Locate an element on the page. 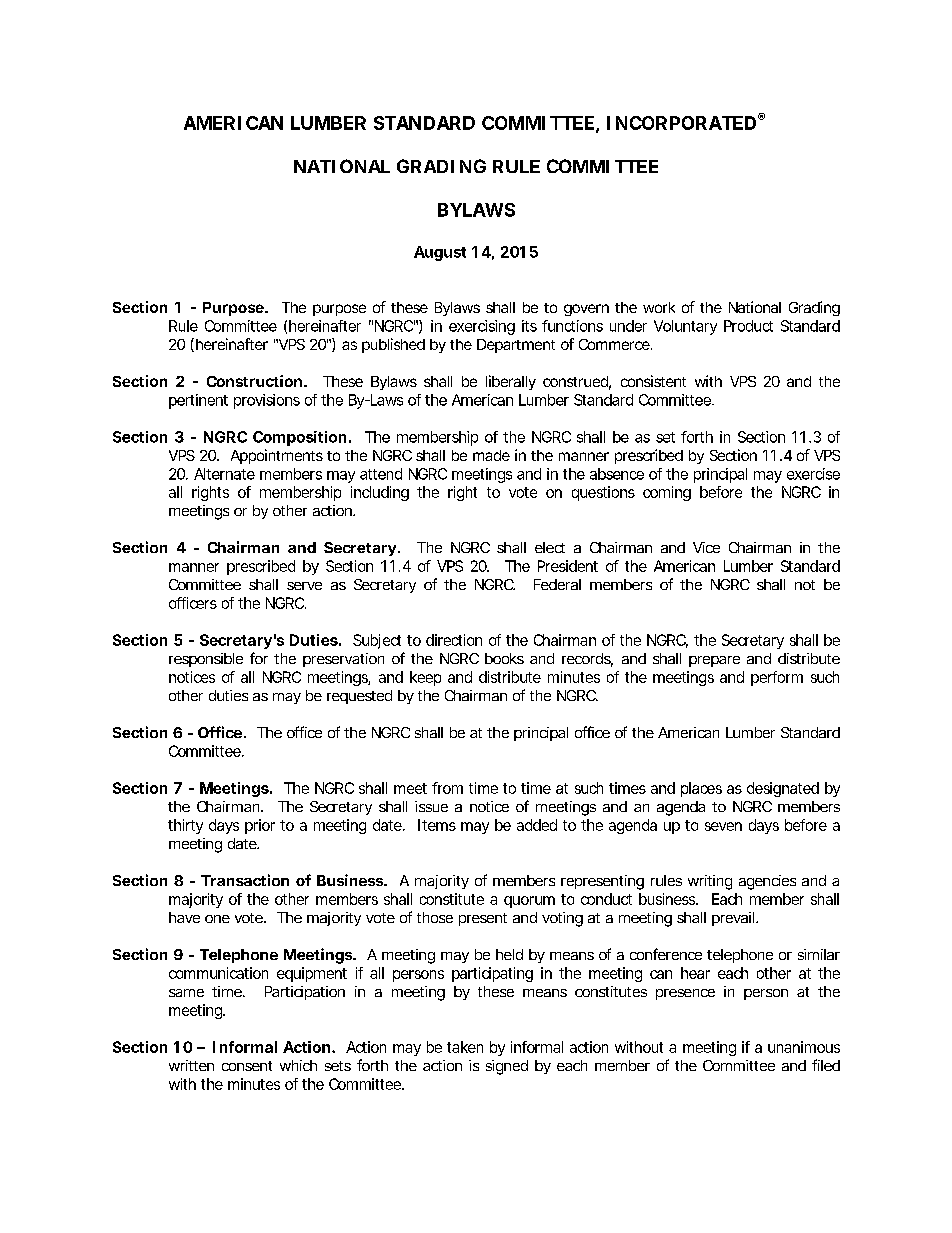 The image size is (952, 1233). INCORPORATED is located at coordinates (683, 122).
